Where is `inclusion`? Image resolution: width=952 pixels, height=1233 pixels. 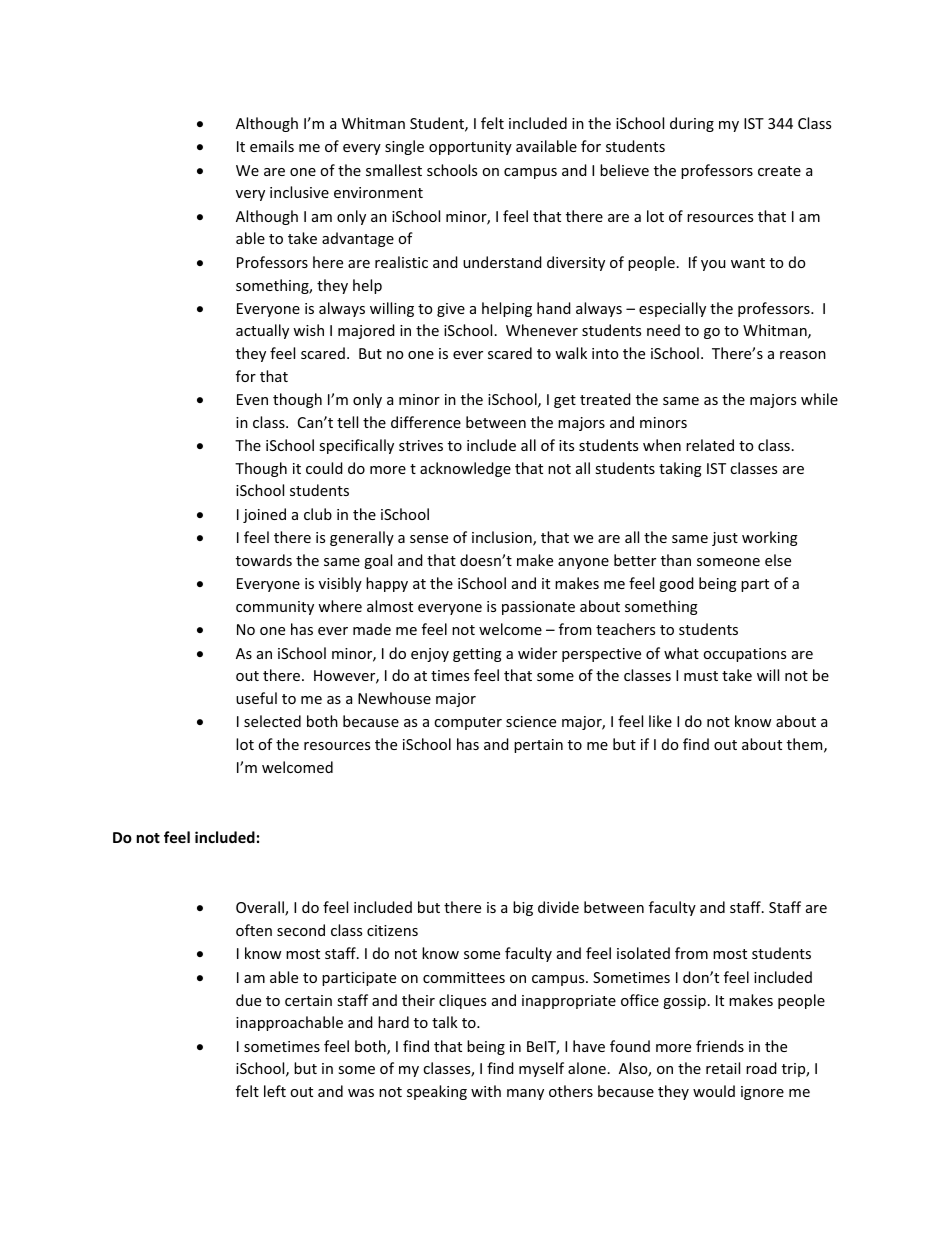
inclusion is located at coordinates (503, 538).
